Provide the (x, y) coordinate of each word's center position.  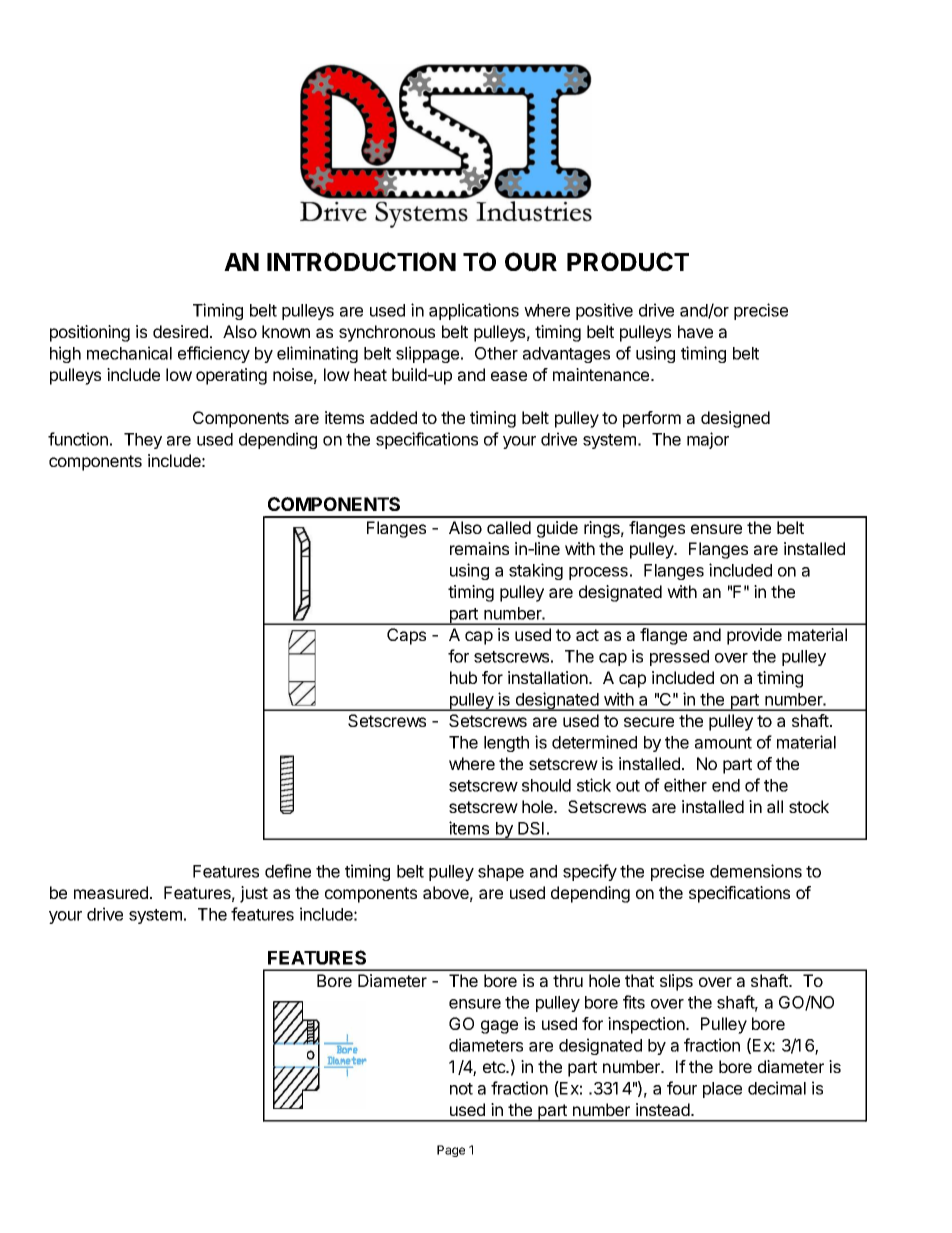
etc (495, 1067)
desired (180, 331)
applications (474, 311)
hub (463, 677)
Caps (406, 636)
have (695, 331)
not (461, 1089)
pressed (679, 658)
